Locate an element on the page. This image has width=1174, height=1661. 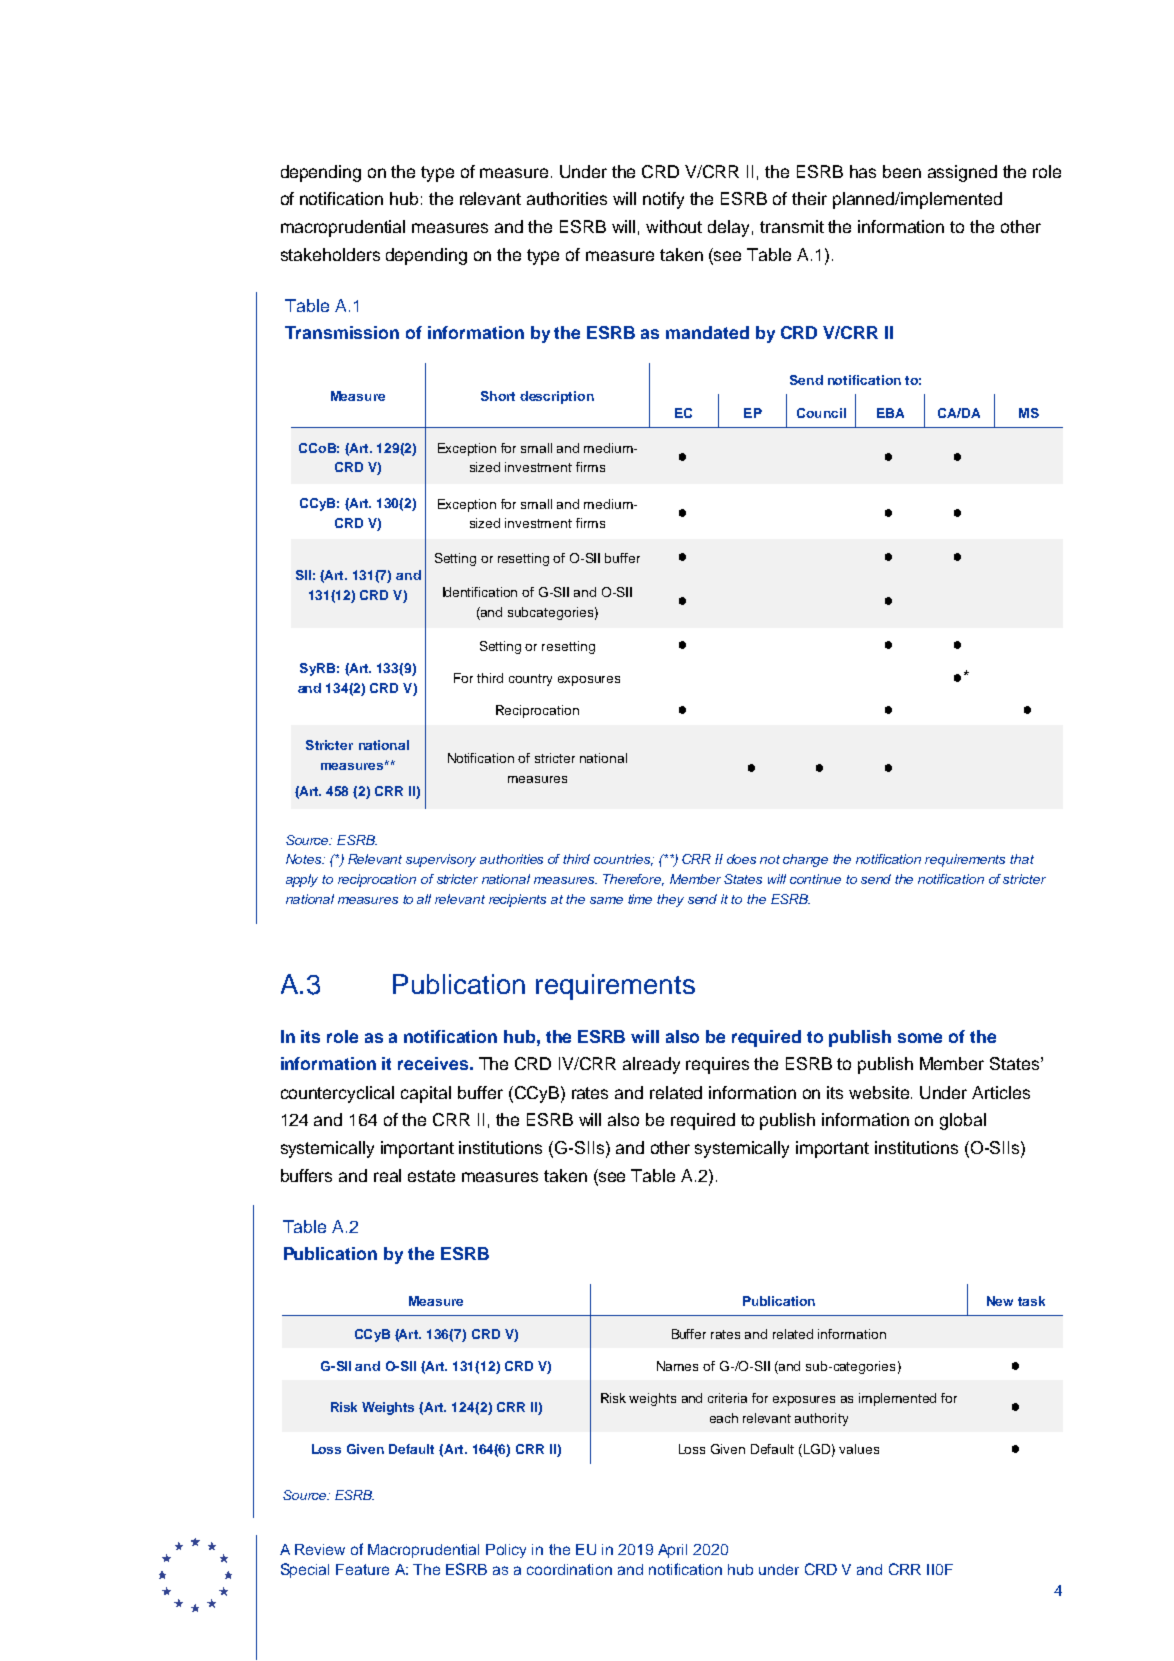
April is located at coordinates (672, 1551).
